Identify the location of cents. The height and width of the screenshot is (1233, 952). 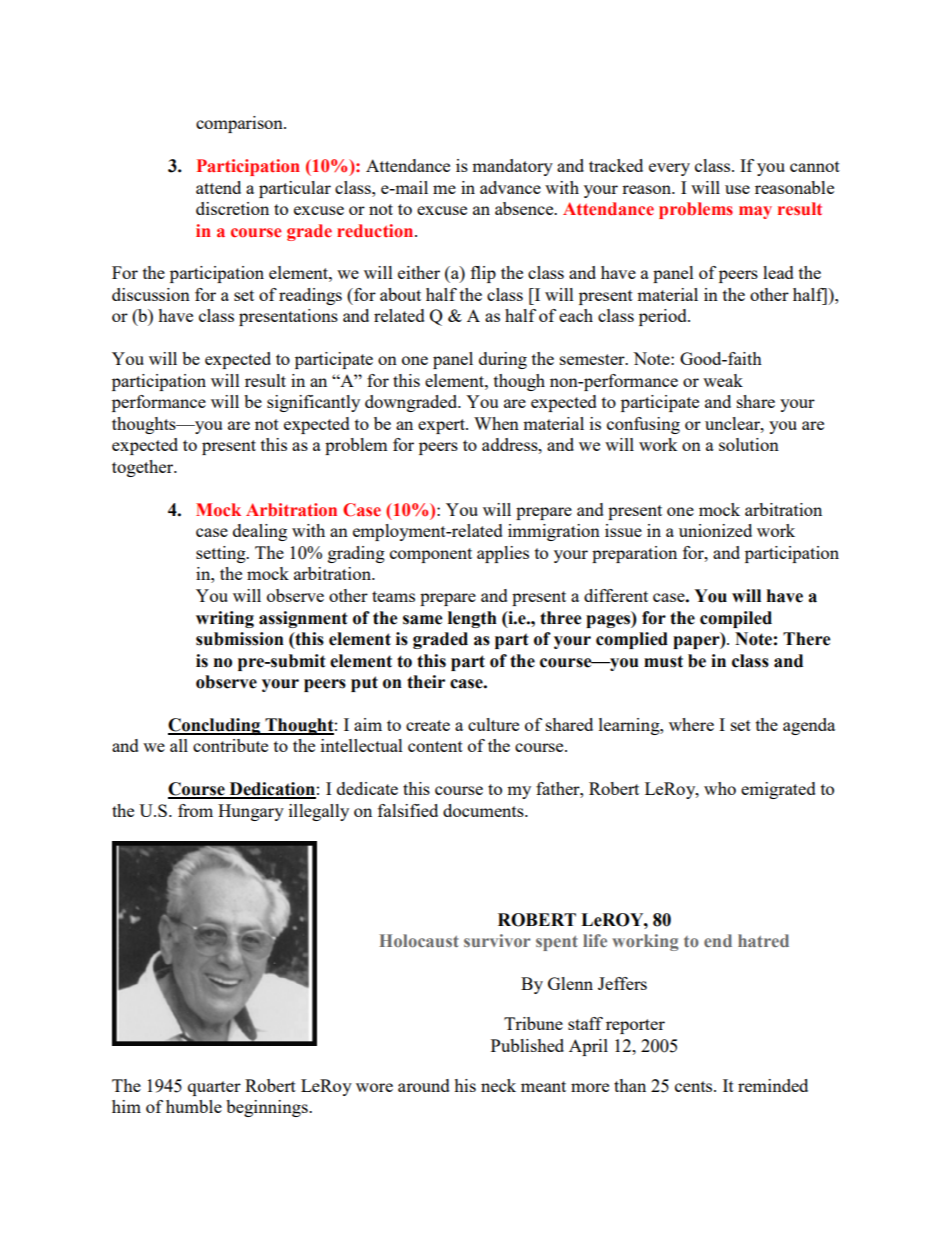
(695, 1086).
